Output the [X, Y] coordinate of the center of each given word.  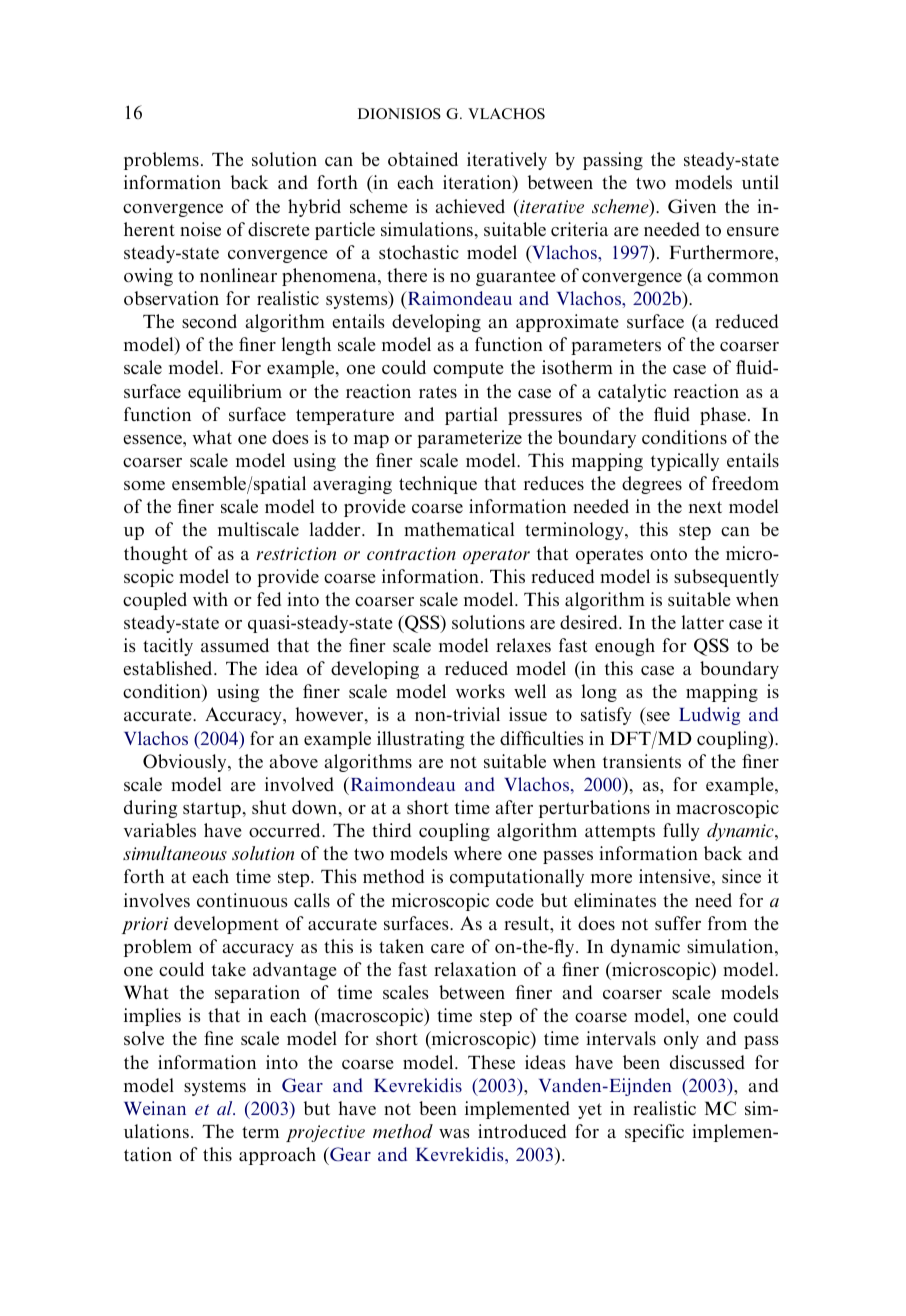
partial [471, 416]
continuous [242, 900]
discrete [279, 229]
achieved [470, 206]
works [480, 691]
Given [692, 206]
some [144, 485]
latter [703, 622]
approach [277, 1156]
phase [723, 416]
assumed [235, 645]
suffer [678, 923]
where [478, 853]
